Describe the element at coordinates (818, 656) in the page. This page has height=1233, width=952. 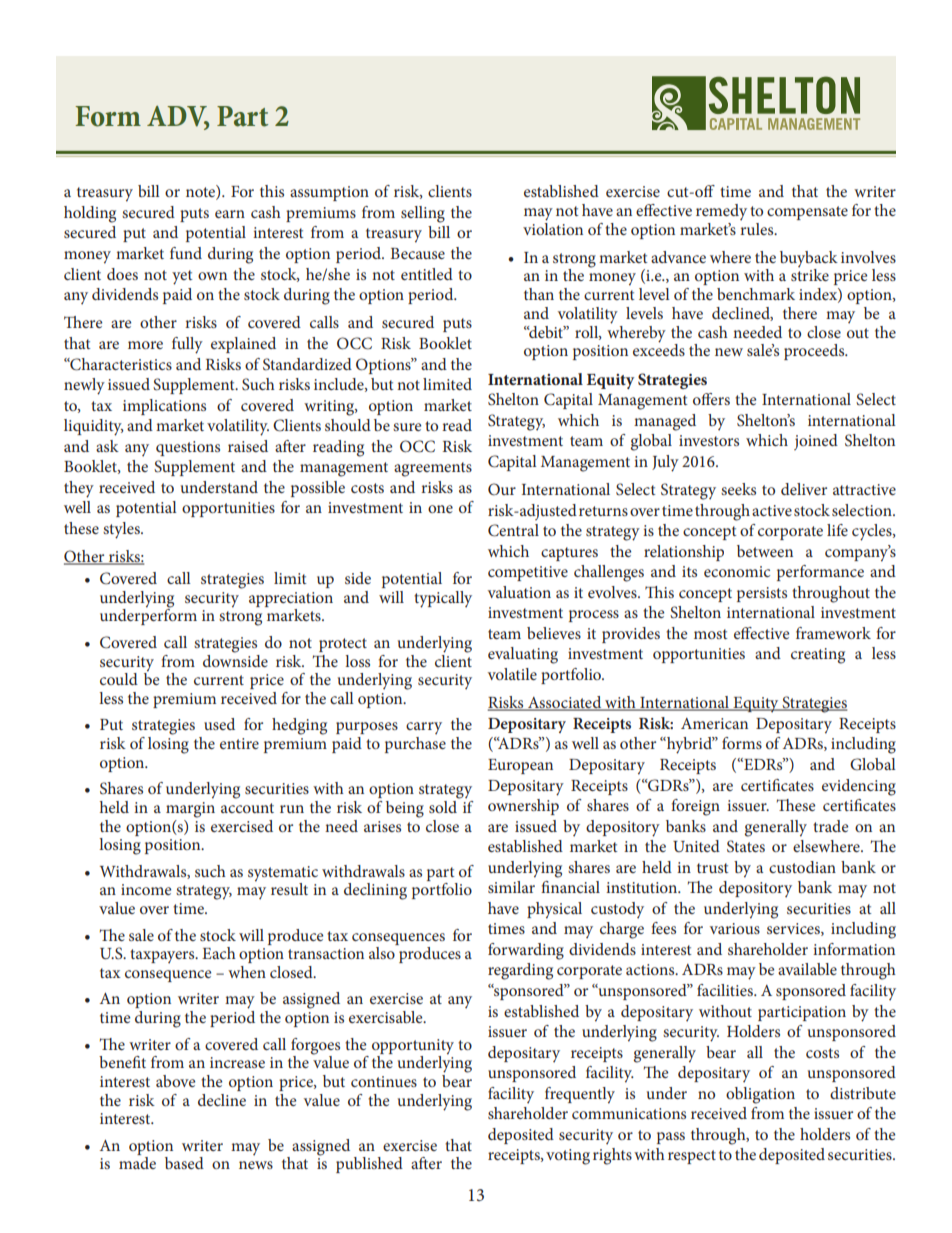
I see `creating` at that location.
